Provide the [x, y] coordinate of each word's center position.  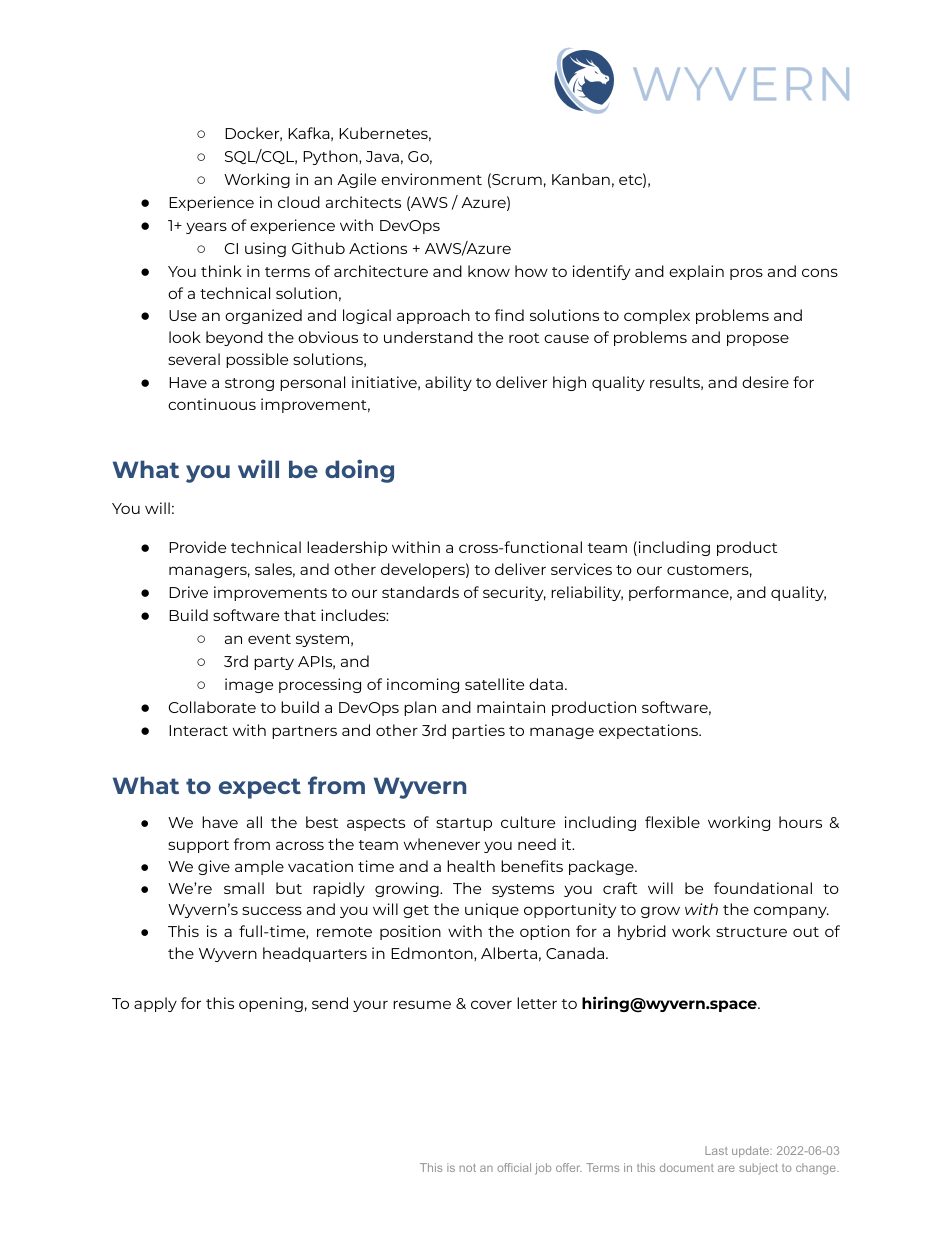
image [249, 685]
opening [271, 1004]
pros [746, 274]
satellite [494, 684]
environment [431, 179]
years [206, 228]
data [546, 684]
